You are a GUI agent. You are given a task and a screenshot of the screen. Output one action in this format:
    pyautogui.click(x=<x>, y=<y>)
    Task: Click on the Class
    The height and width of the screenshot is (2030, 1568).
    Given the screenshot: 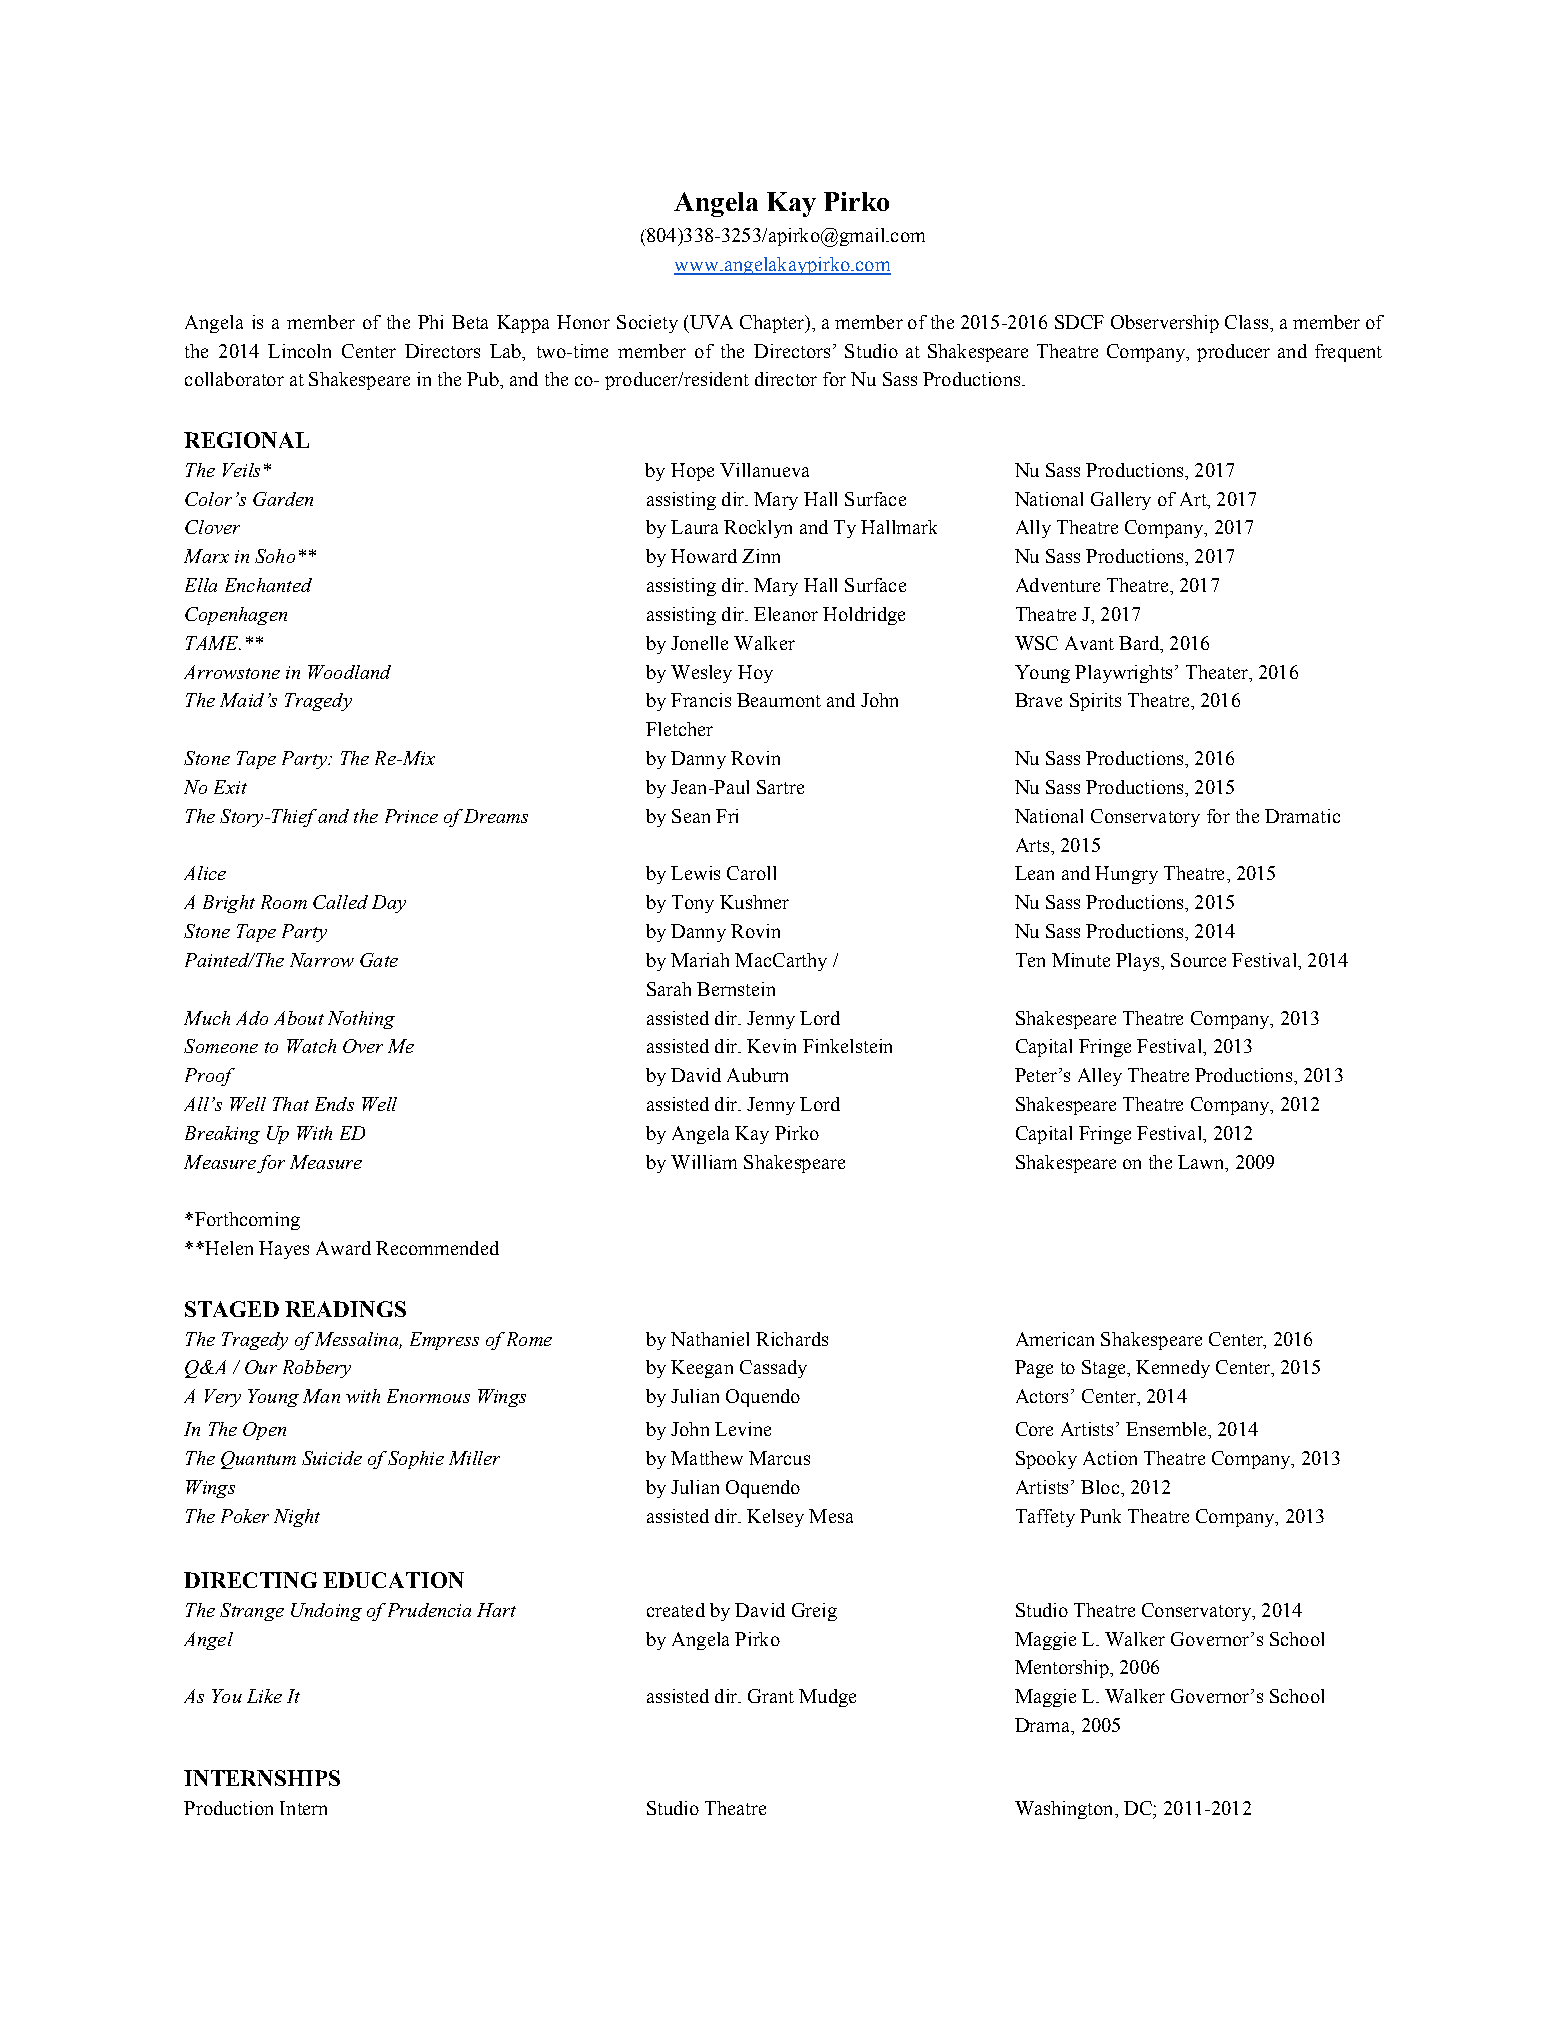 What is the action you would take?
    pyautogui.click(x=1246, y=322)
